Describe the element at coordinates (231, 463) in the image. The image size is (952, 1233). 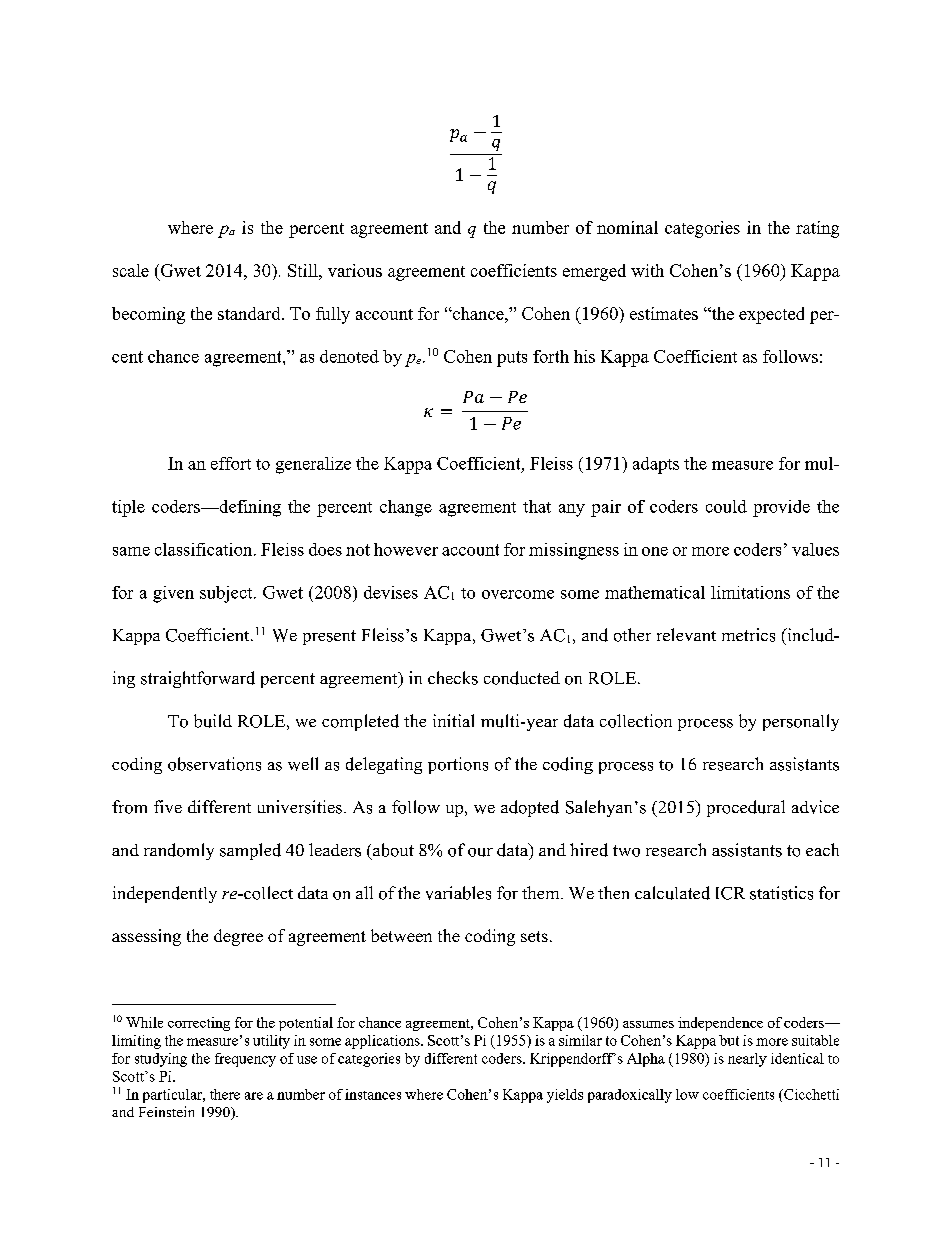
I see `effort` at that location.
